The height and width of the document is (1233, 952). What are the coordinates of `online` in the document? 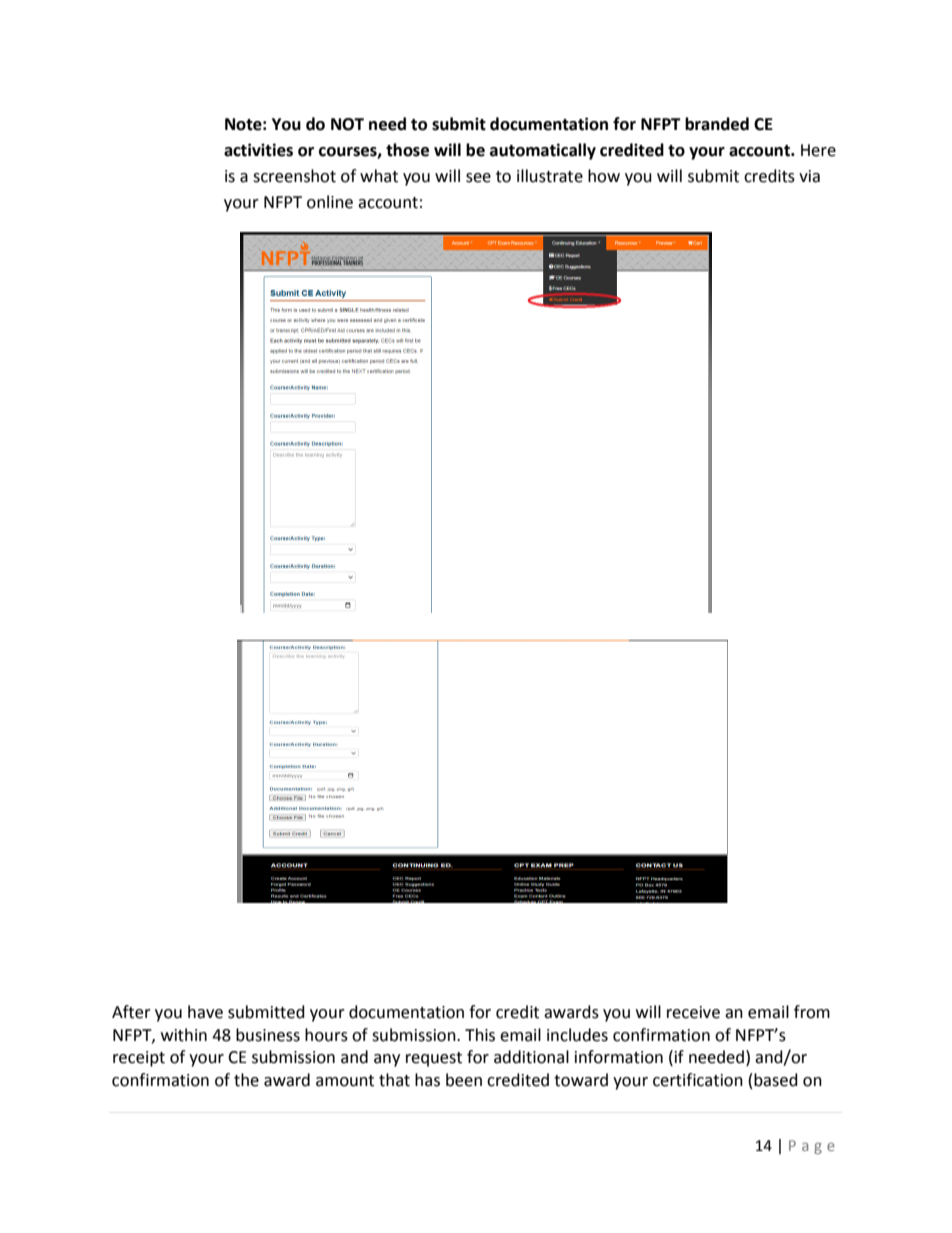 It's located at (330, 202).
